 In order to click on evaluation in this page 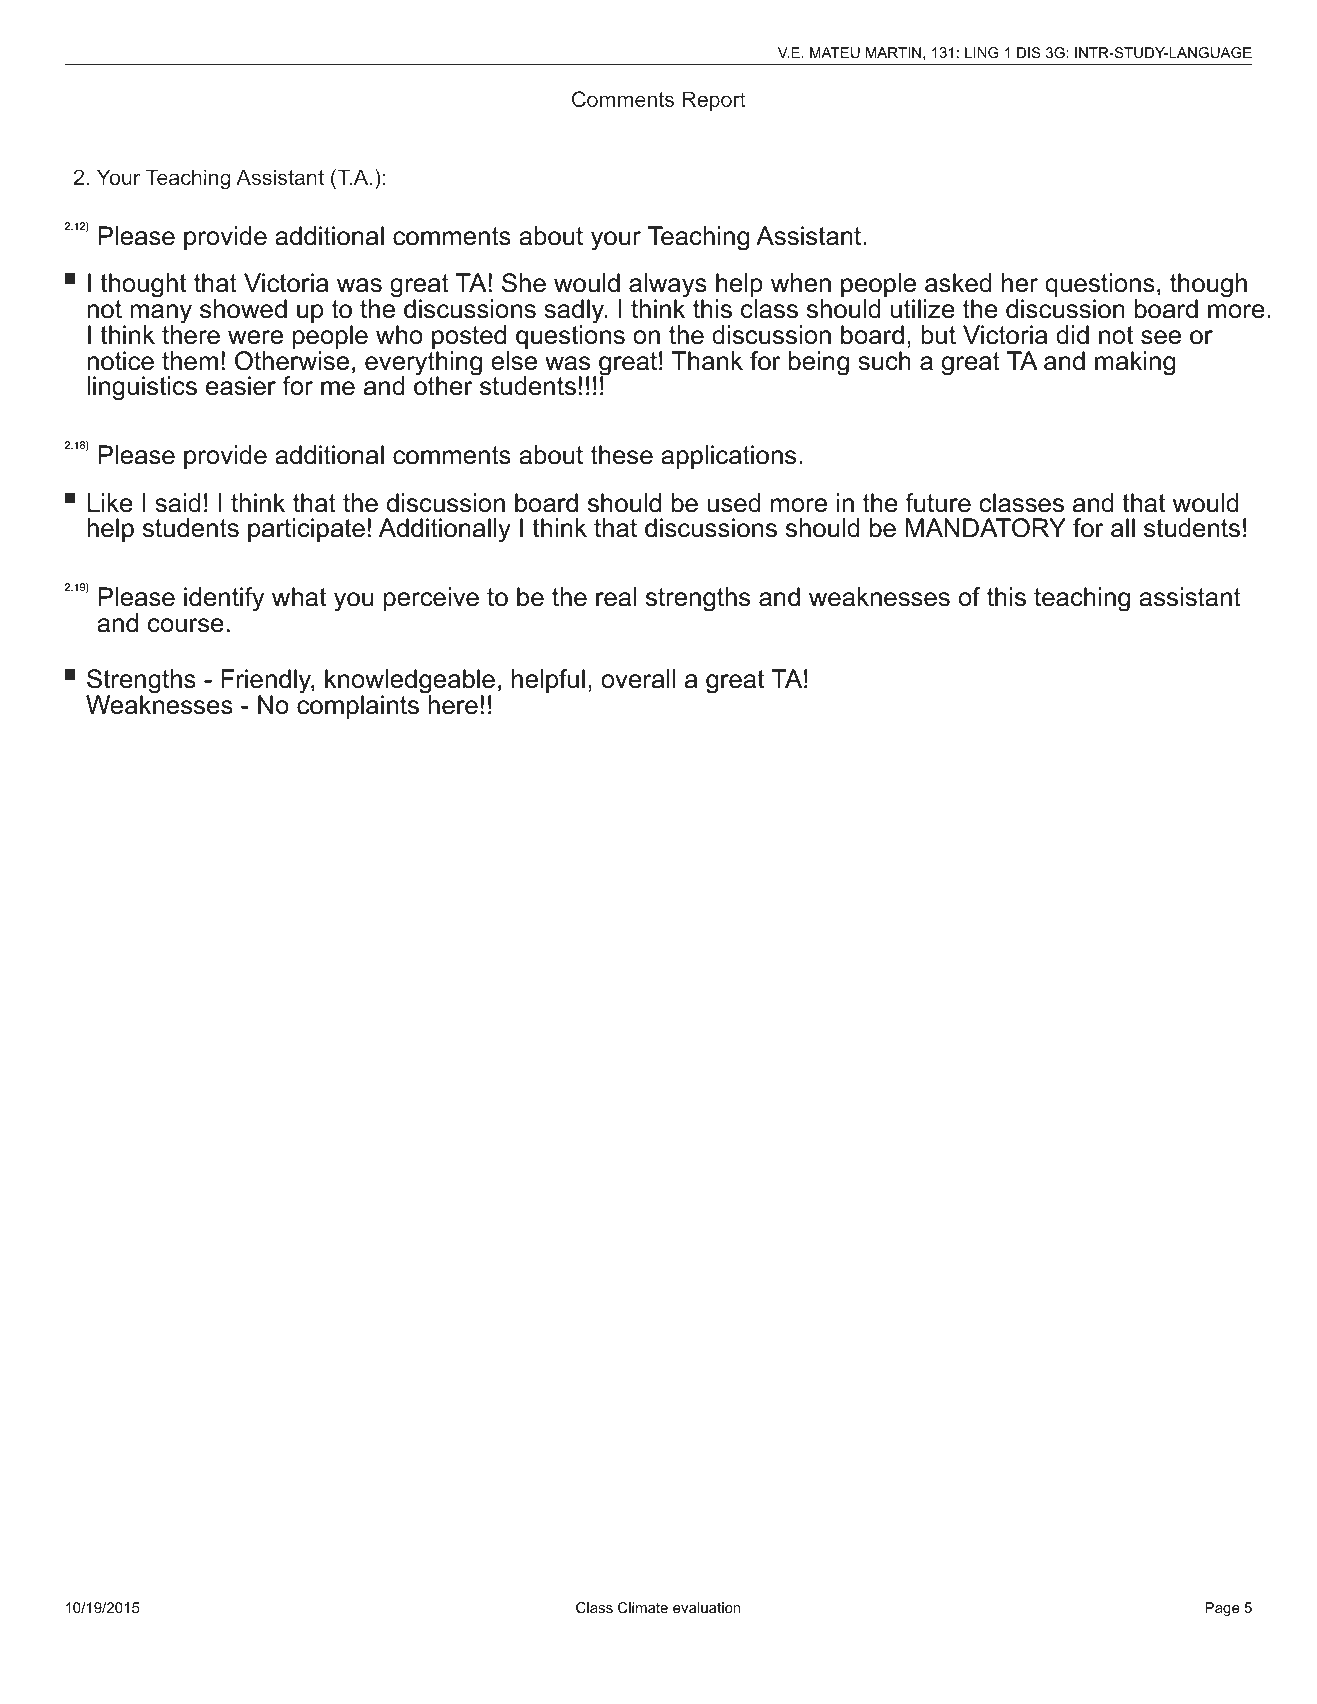, I will do `click(706, 1607)`.
